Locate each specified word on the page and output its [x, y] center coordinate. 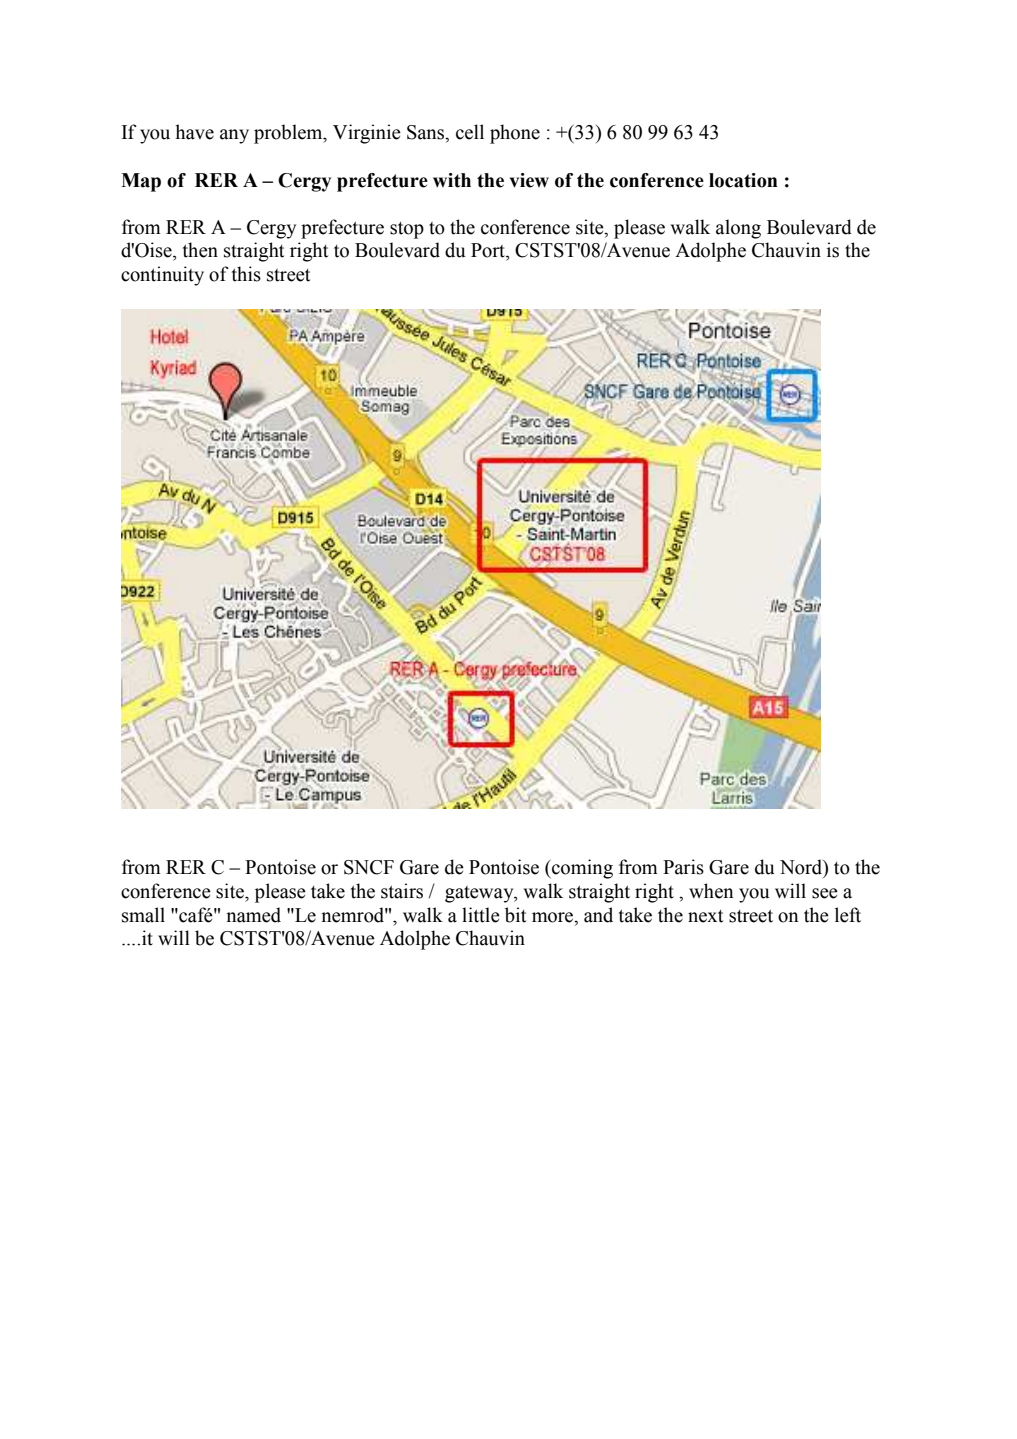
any [234, 136]
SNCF [369, 867]
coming [581, 869]
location [743, 180]
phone [515, 134]
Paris [683, 867]
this [246, 274]
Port [489, 250]
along [738, 229]
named [253, 915]
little [481, 915]
